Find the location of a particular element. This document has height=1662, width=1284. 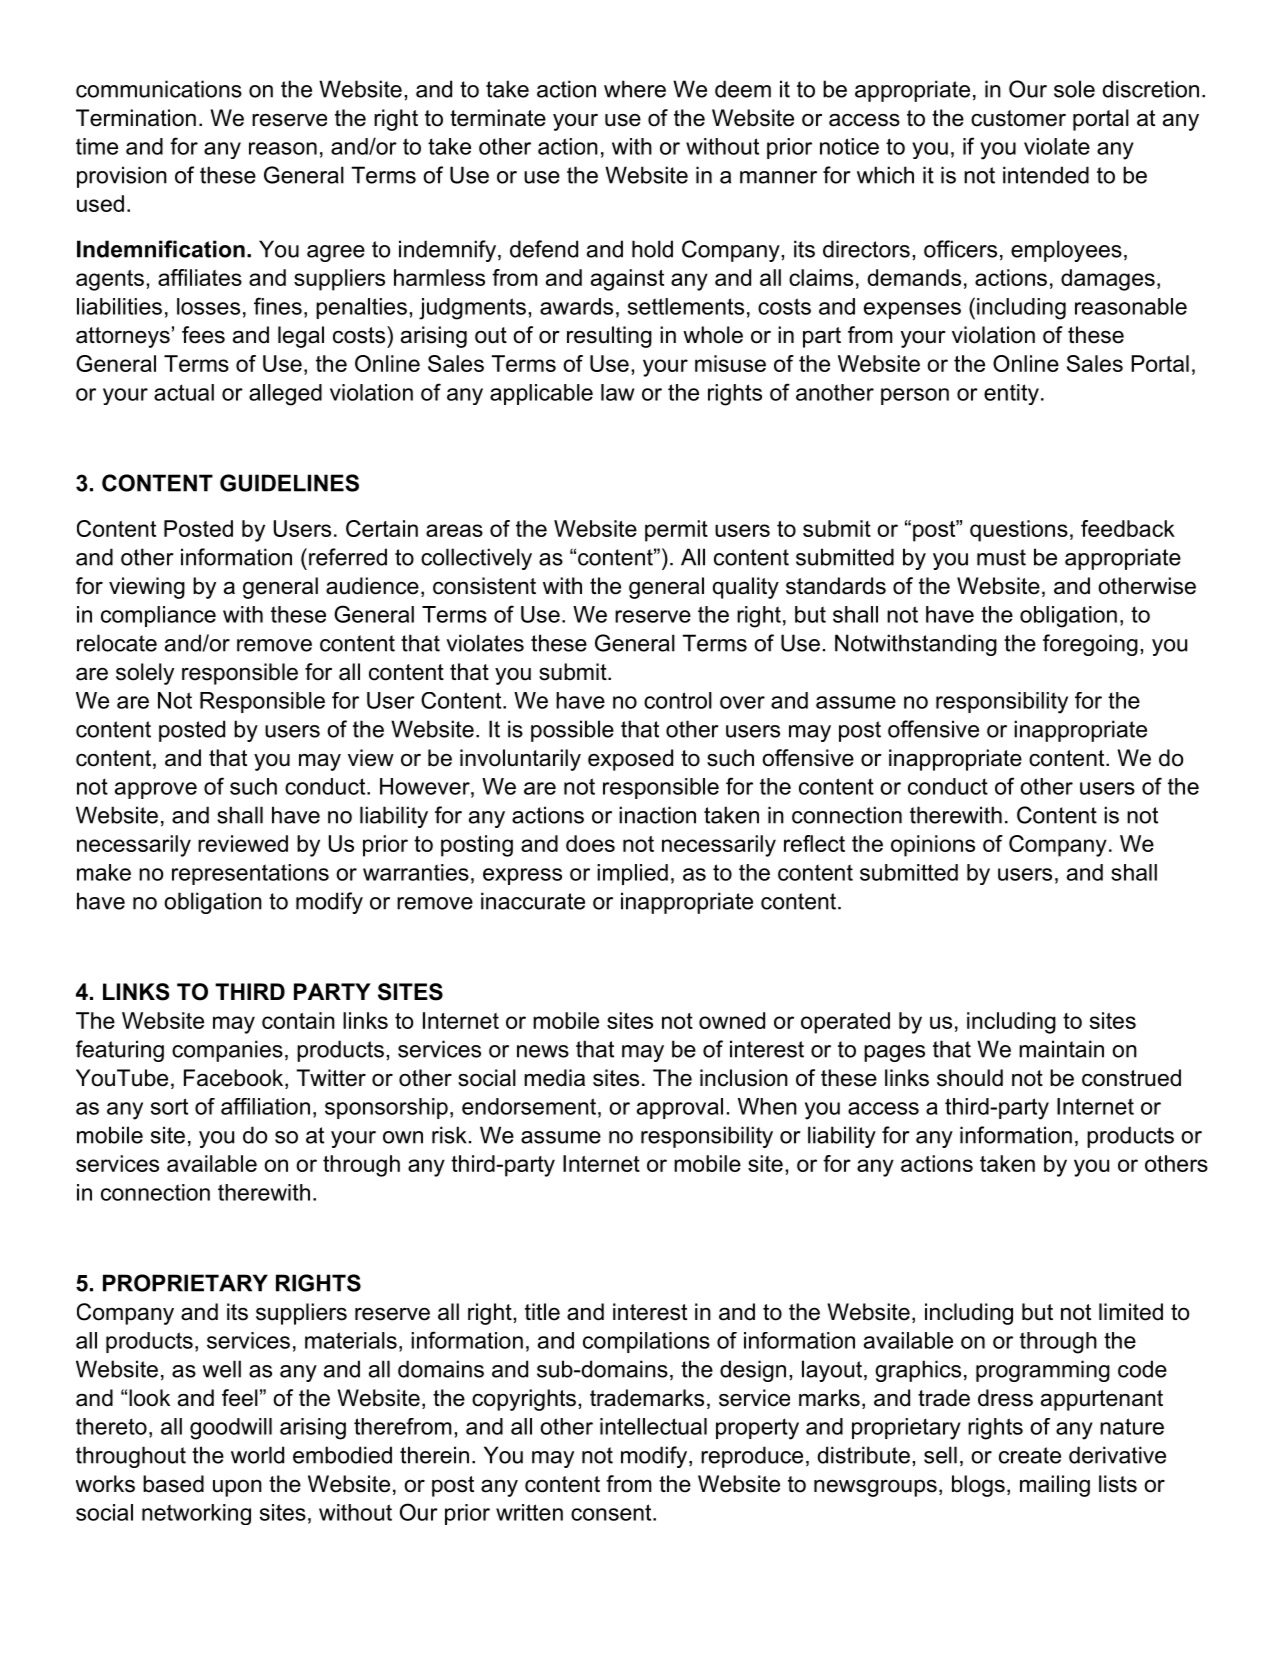

opinions is located at coordinates (933, 846).
